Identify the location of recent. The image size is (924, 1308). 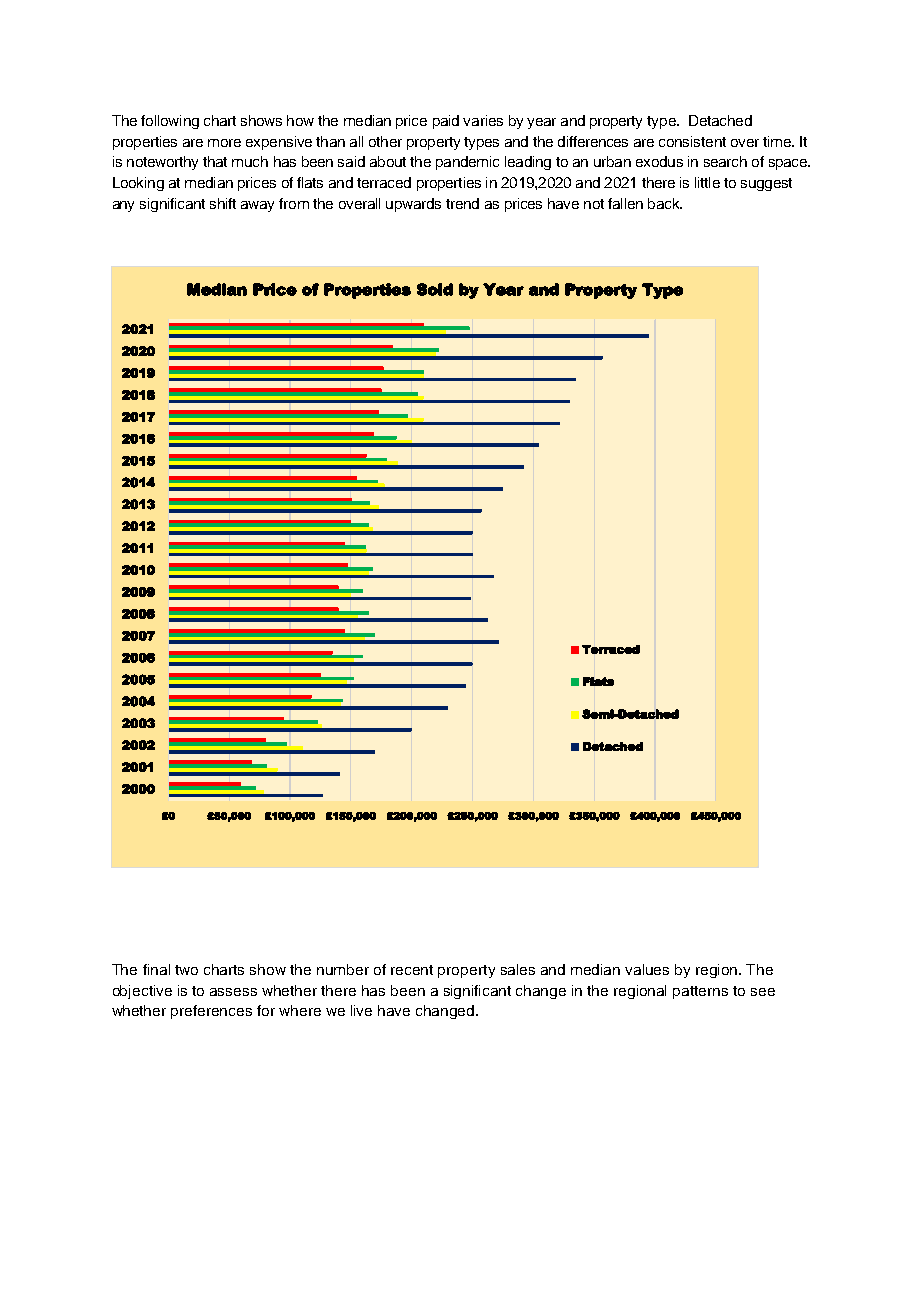
(412, 970).
